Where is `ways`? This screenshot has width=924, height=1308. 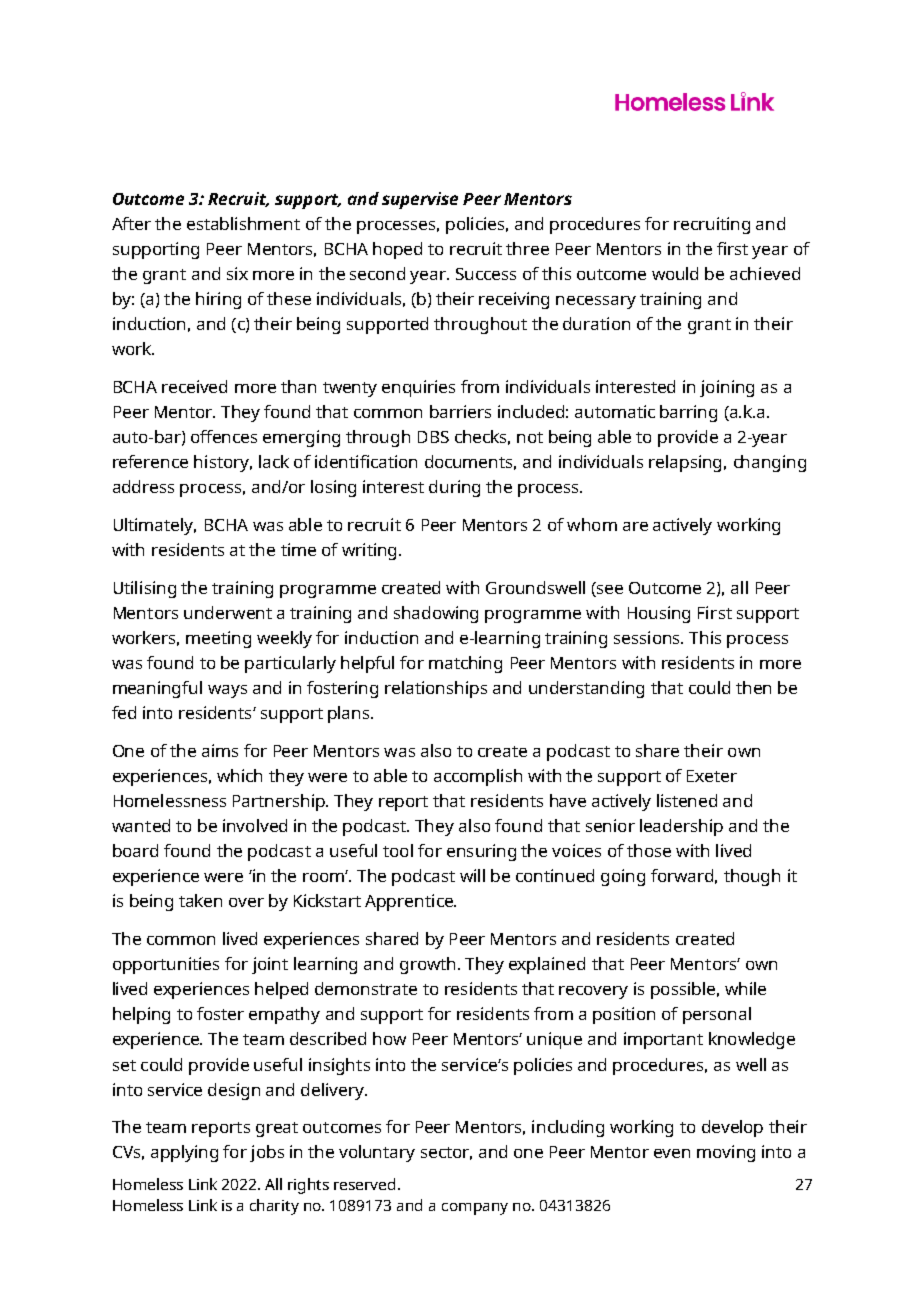 ways is located at coordinates (227, 691).
